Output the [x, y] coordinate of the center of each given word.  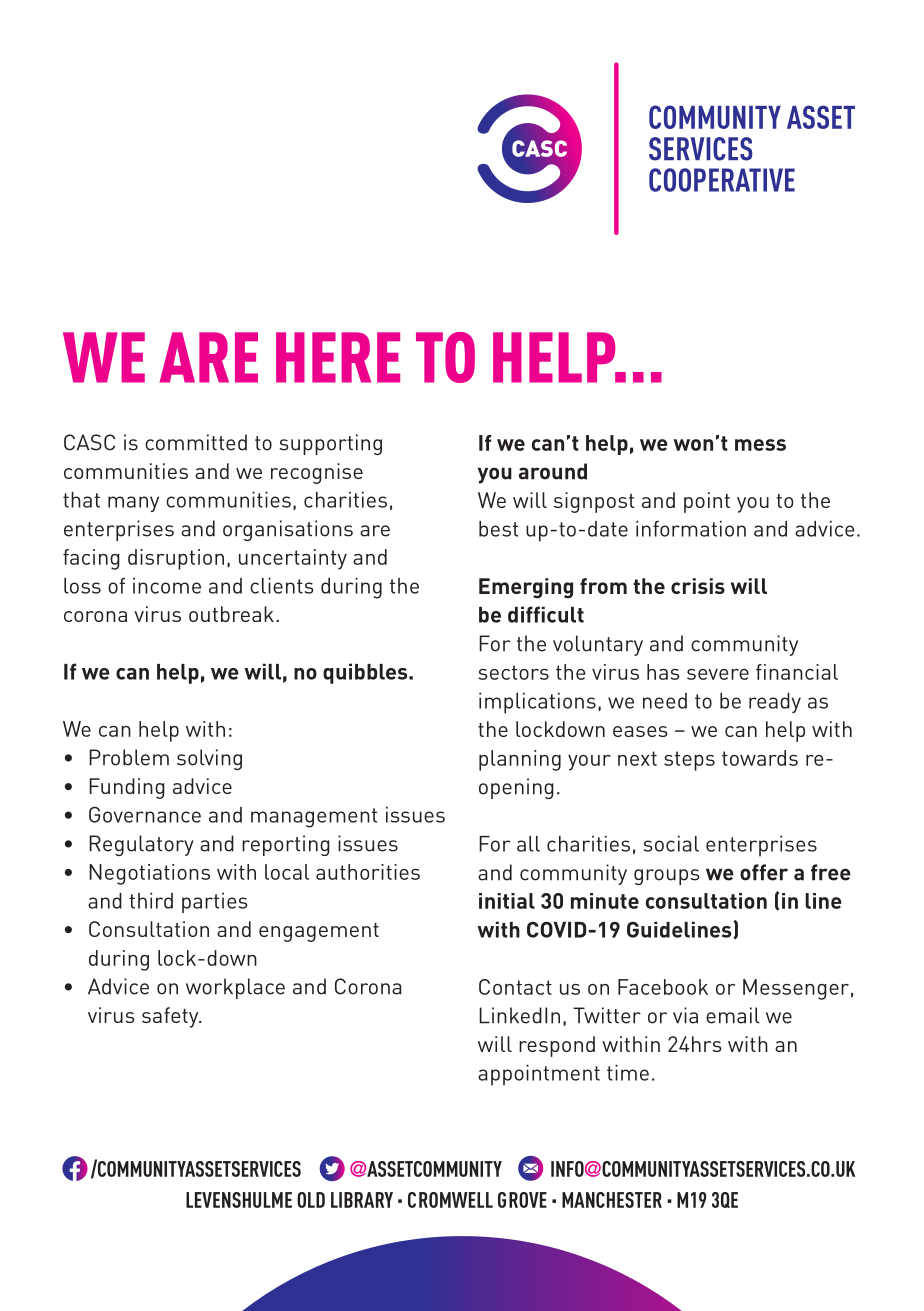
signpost [594, 502]
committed [196, 442]
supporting [330, 444]
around [553, 471]
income [167, 586]
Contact [515, 987]
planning [520, 760]
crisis [698, 586]
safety [171, 1017]
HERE [338, 357]
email [733, 1015]
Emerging [526, 588]
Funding [127, 788]
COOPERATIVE [722, 180]
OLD [311, 1200]
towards [760, 758]
